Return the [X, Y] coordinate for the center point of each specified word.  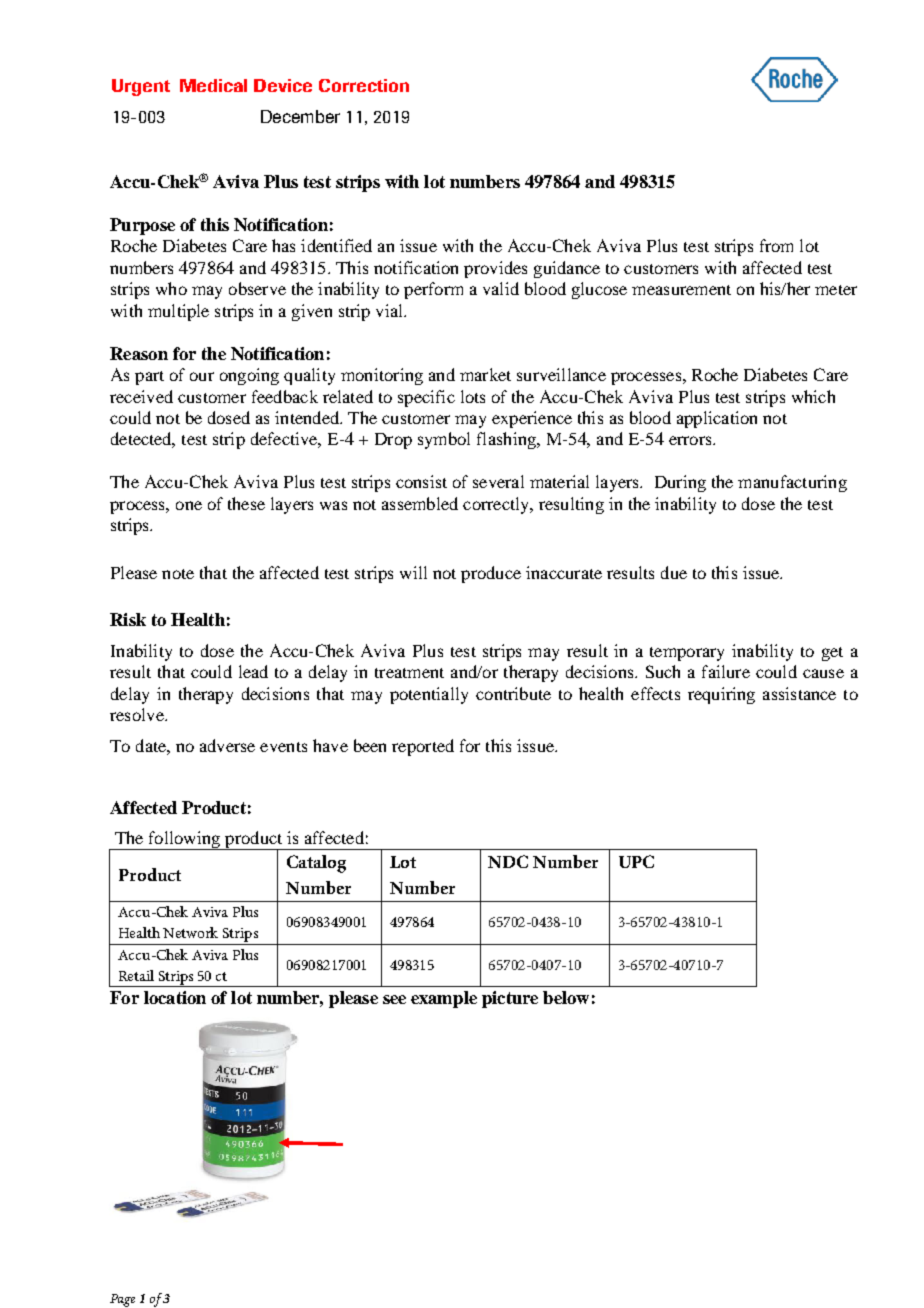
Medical [213, 85]
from [776, 245]
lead [253, 671]
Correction [364, 85]
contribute [513, 693]
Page [122, 1300]
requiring [721, 695]
